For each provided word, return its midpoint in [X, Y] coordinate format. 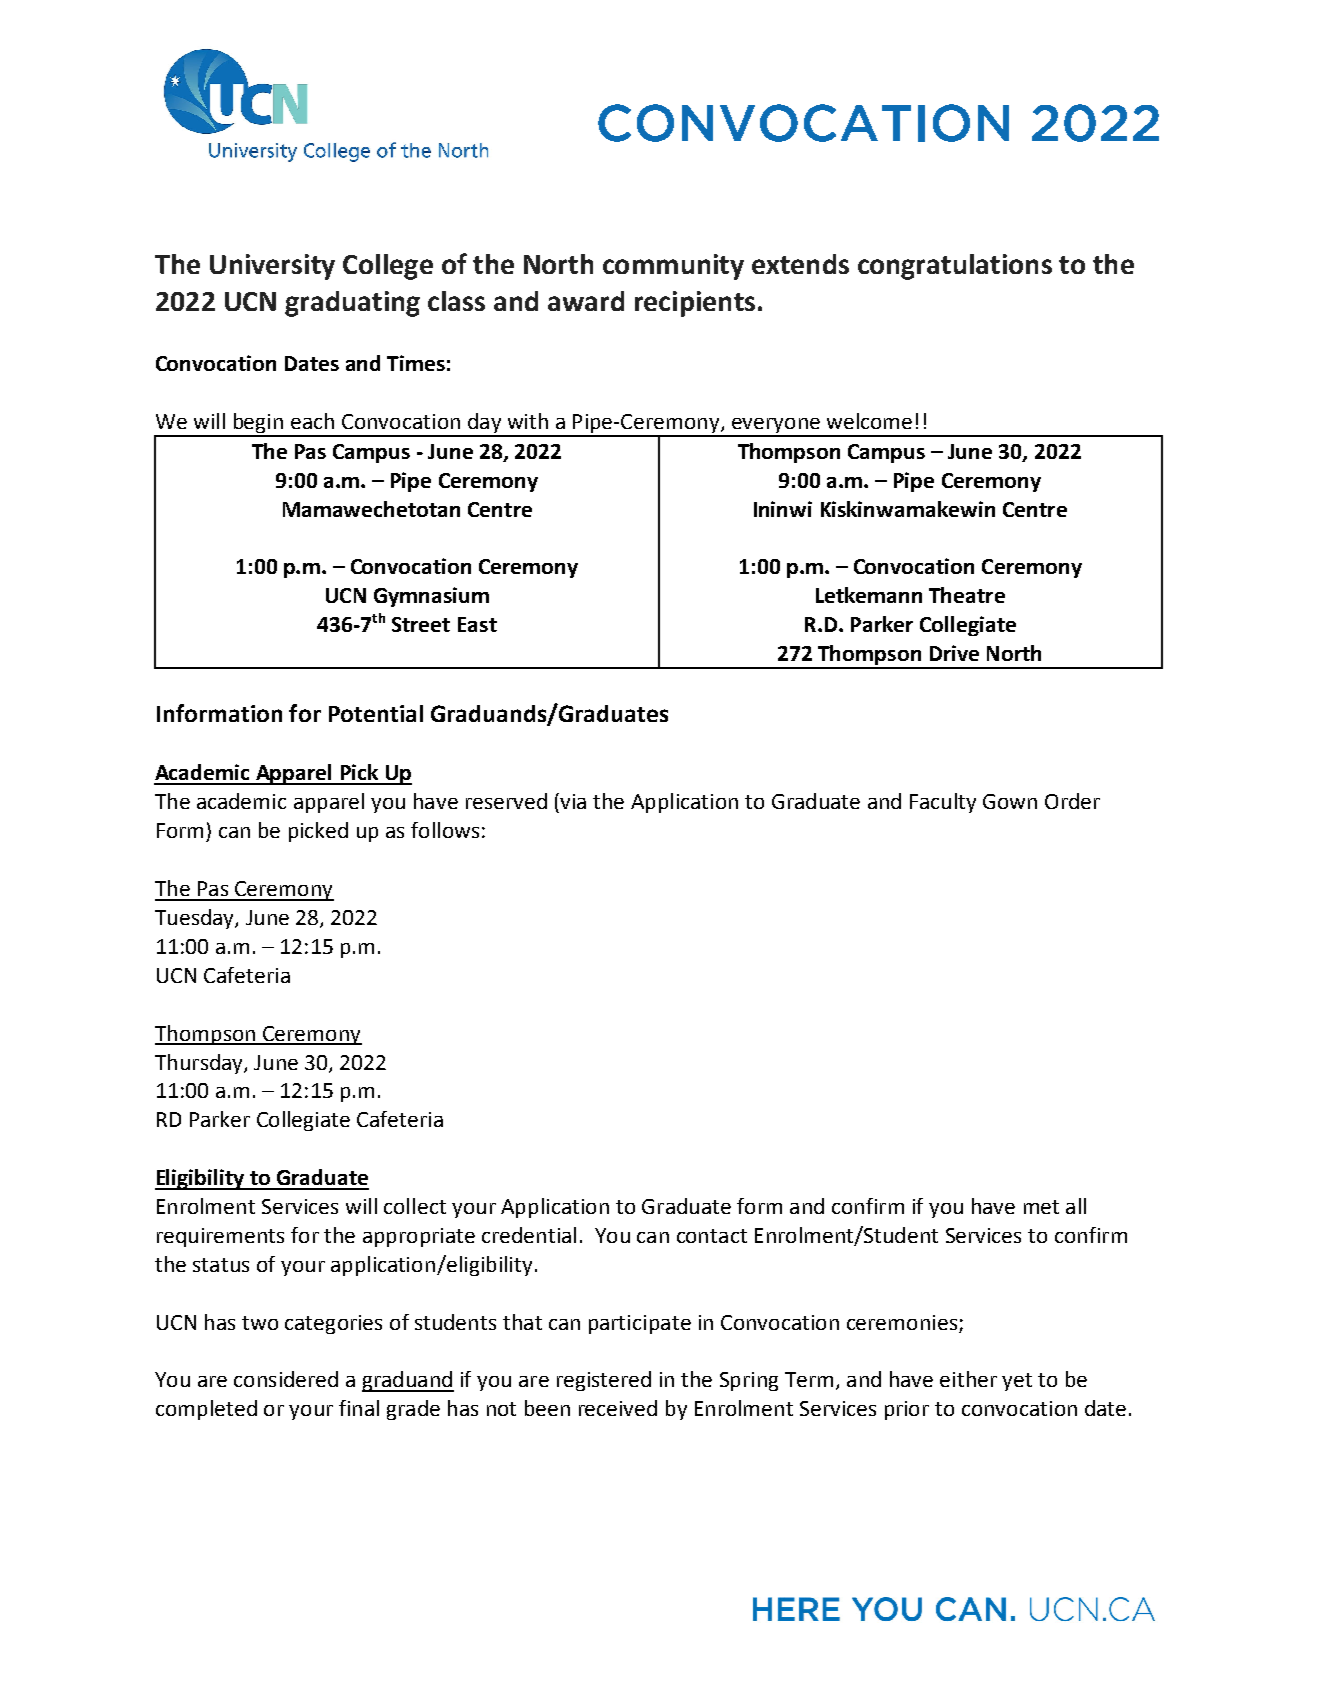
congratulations [955, 267]
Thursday [200, 1064]
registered [604, 1381]
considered [286, 1379]
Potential [376, 713]
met [1041, 1207]
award [586, 301]
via [572, 801]
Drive [954, 653]
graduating [352, 304]
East [477, 624]
